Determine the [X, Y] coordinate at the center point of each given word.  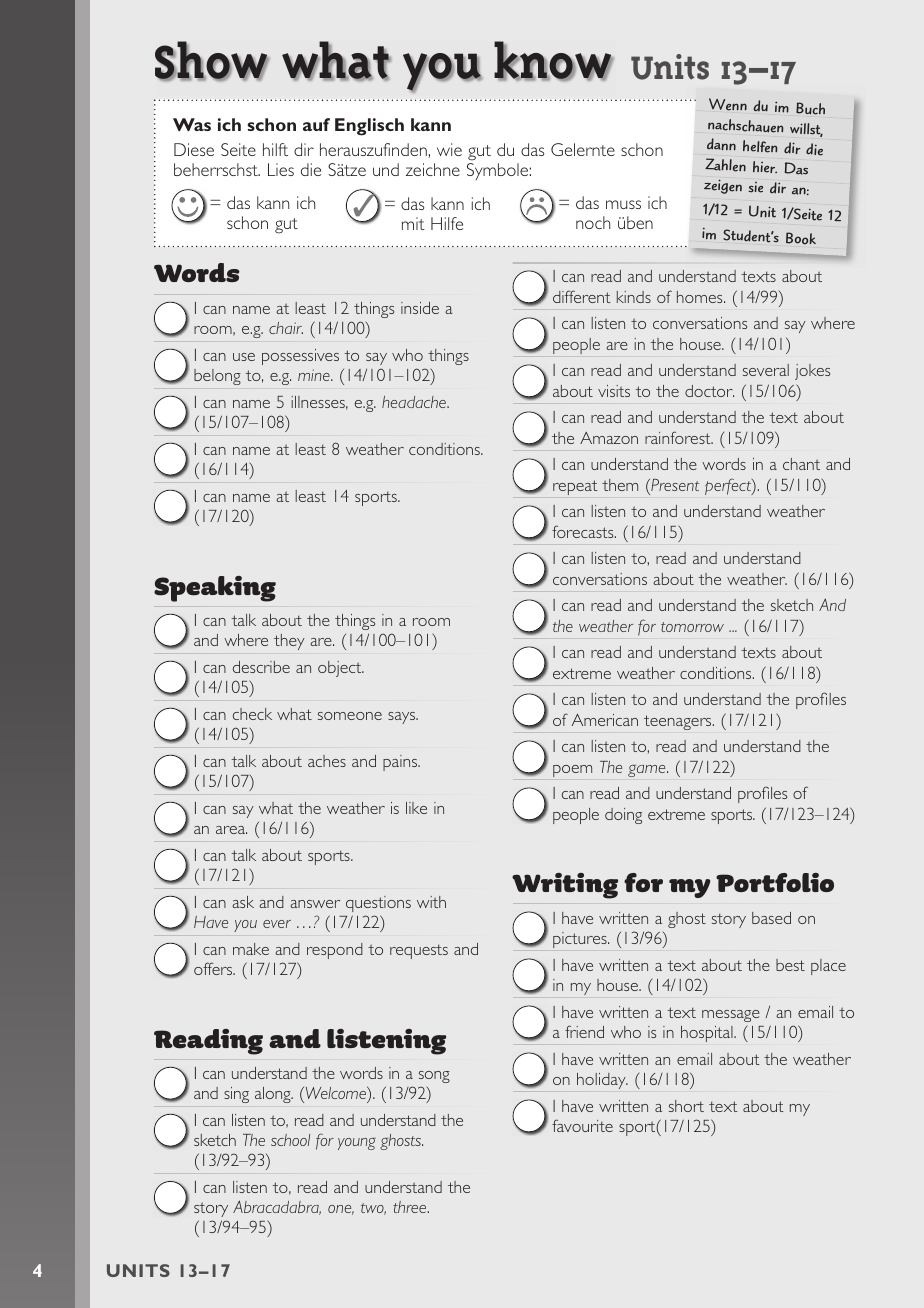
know [554, 61]
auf [316, 124]
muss [623, 204]
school [290, 1140]
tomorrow [692, 627]
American [605, 720]
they [289, 642]
